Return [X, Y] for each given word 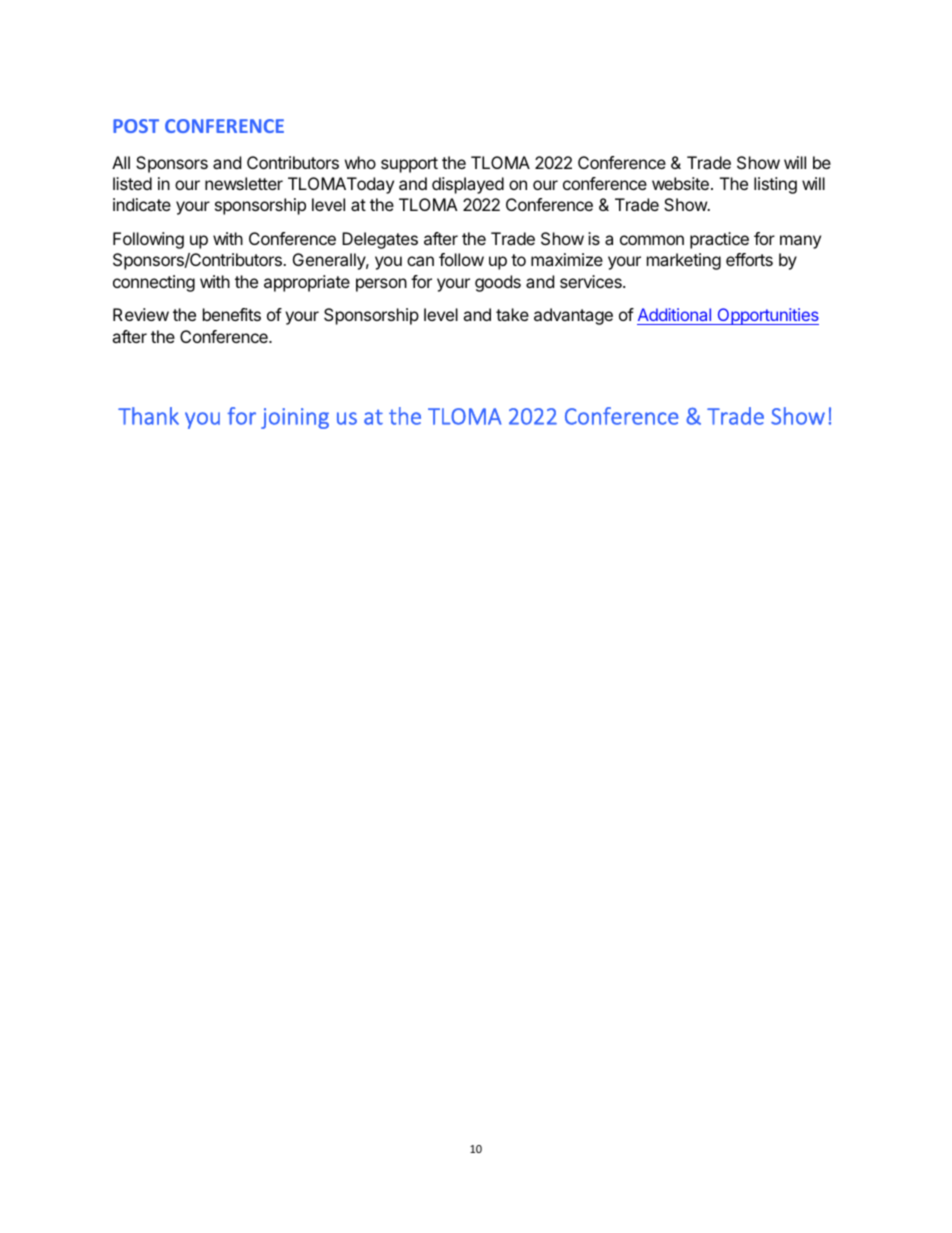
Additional [675, 316]
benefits [232, 314]
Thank [148, 416]
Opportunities [767, 316]
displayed [468, 185]
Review [141, 314]
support [409, 165]
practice [719, 240]
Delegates [380, 240]
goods [498, 283]
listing [775, 185]
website [680, 183]
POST [136, 126]
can [420, 261]
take [512, 314]
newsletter [244, 183]
